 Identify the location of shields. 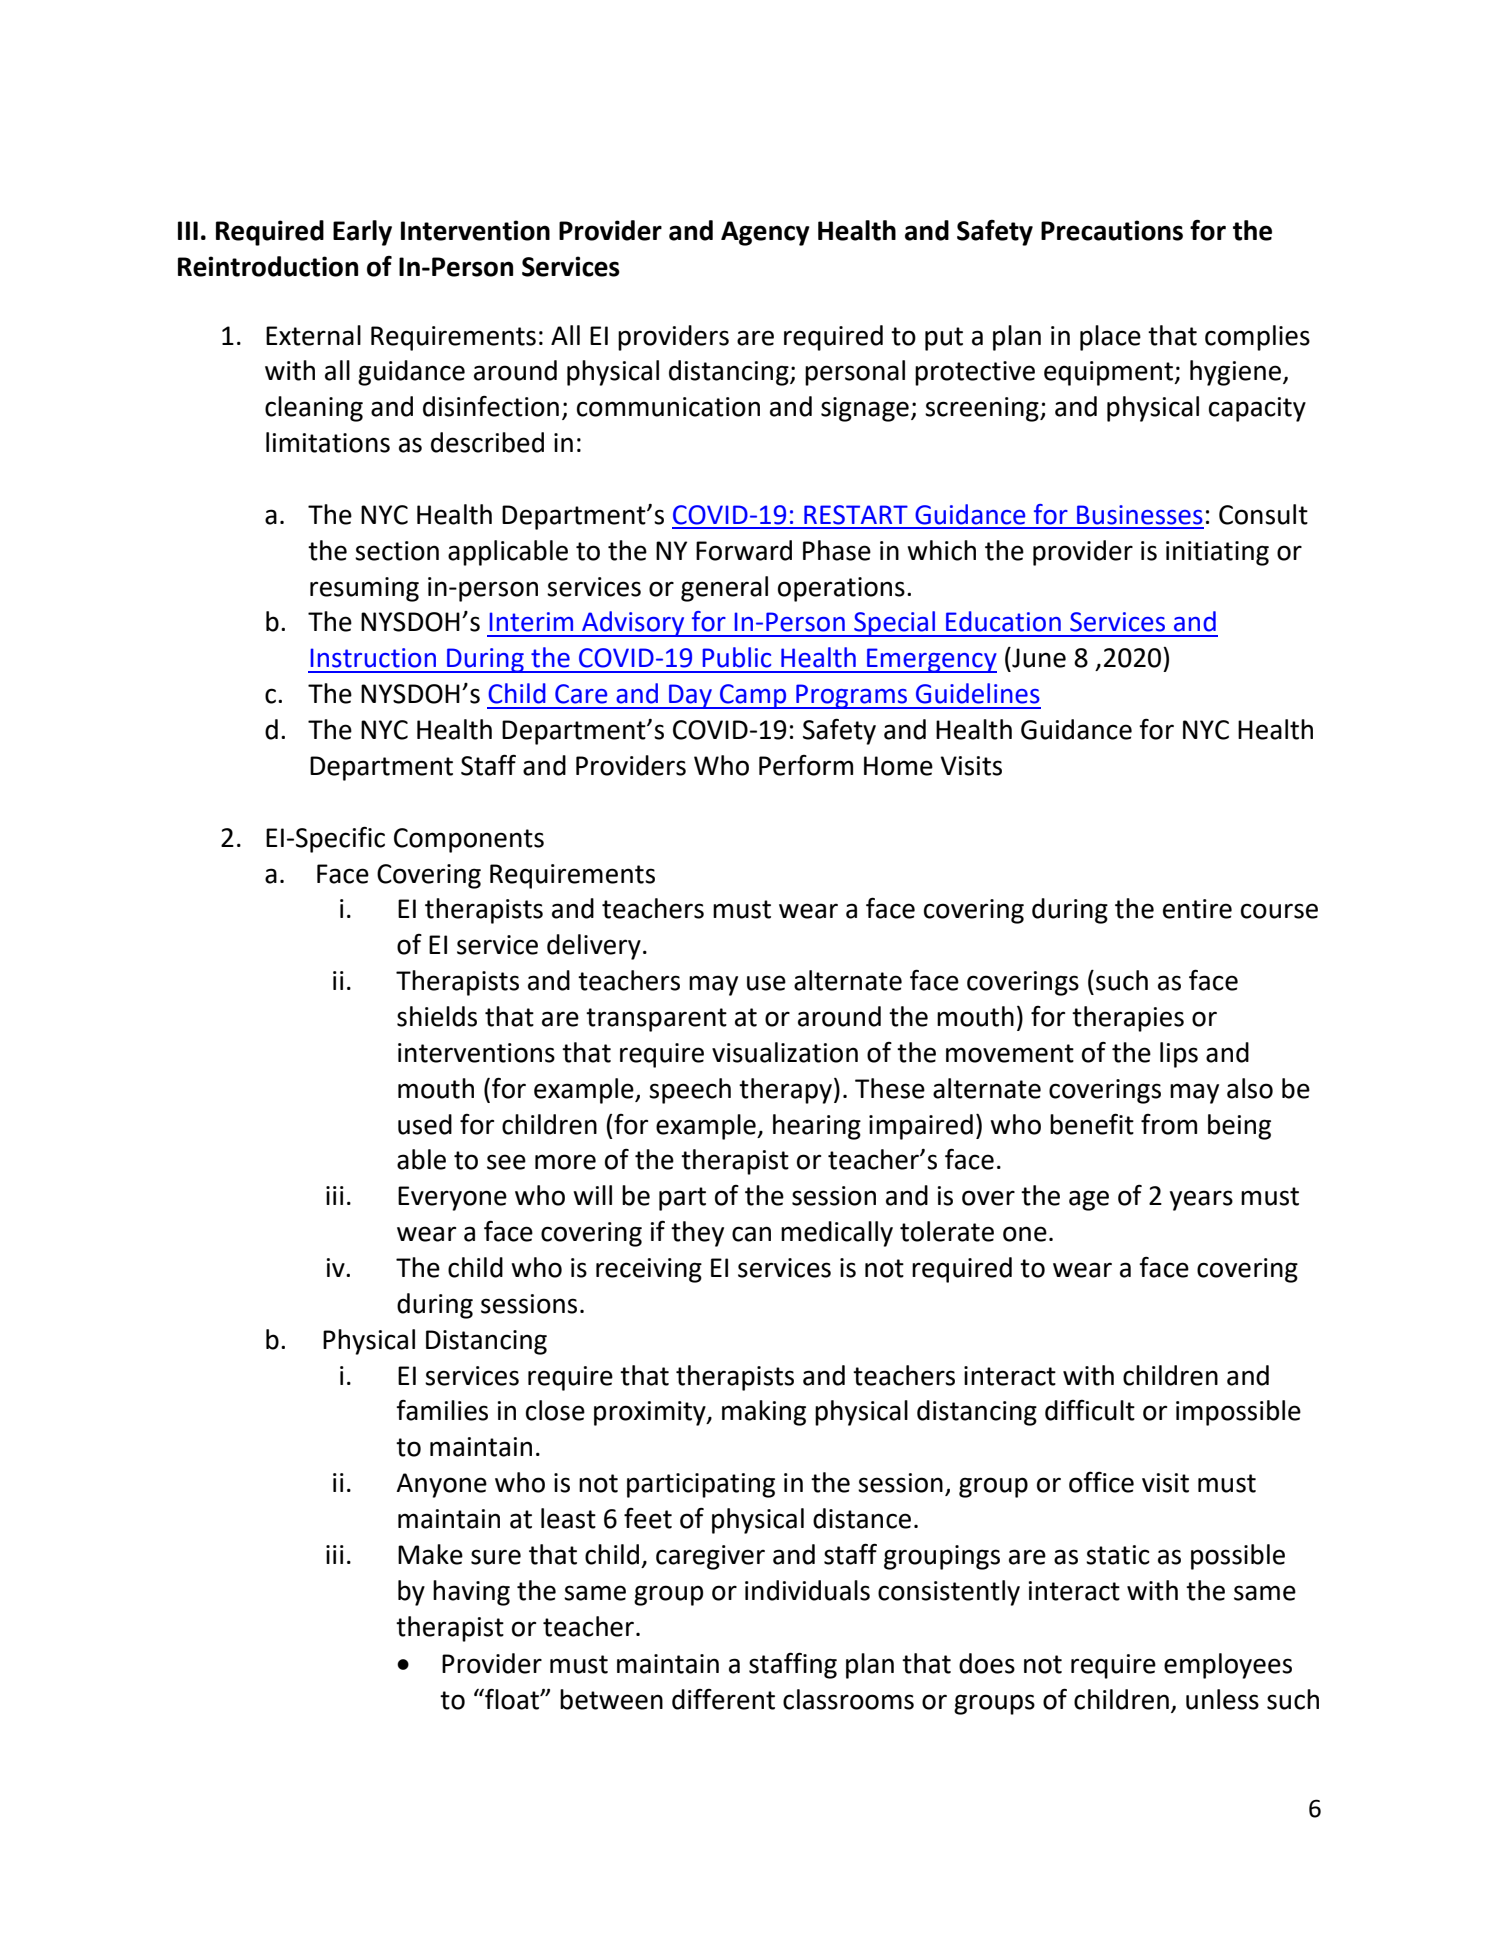
(437, 1016).
